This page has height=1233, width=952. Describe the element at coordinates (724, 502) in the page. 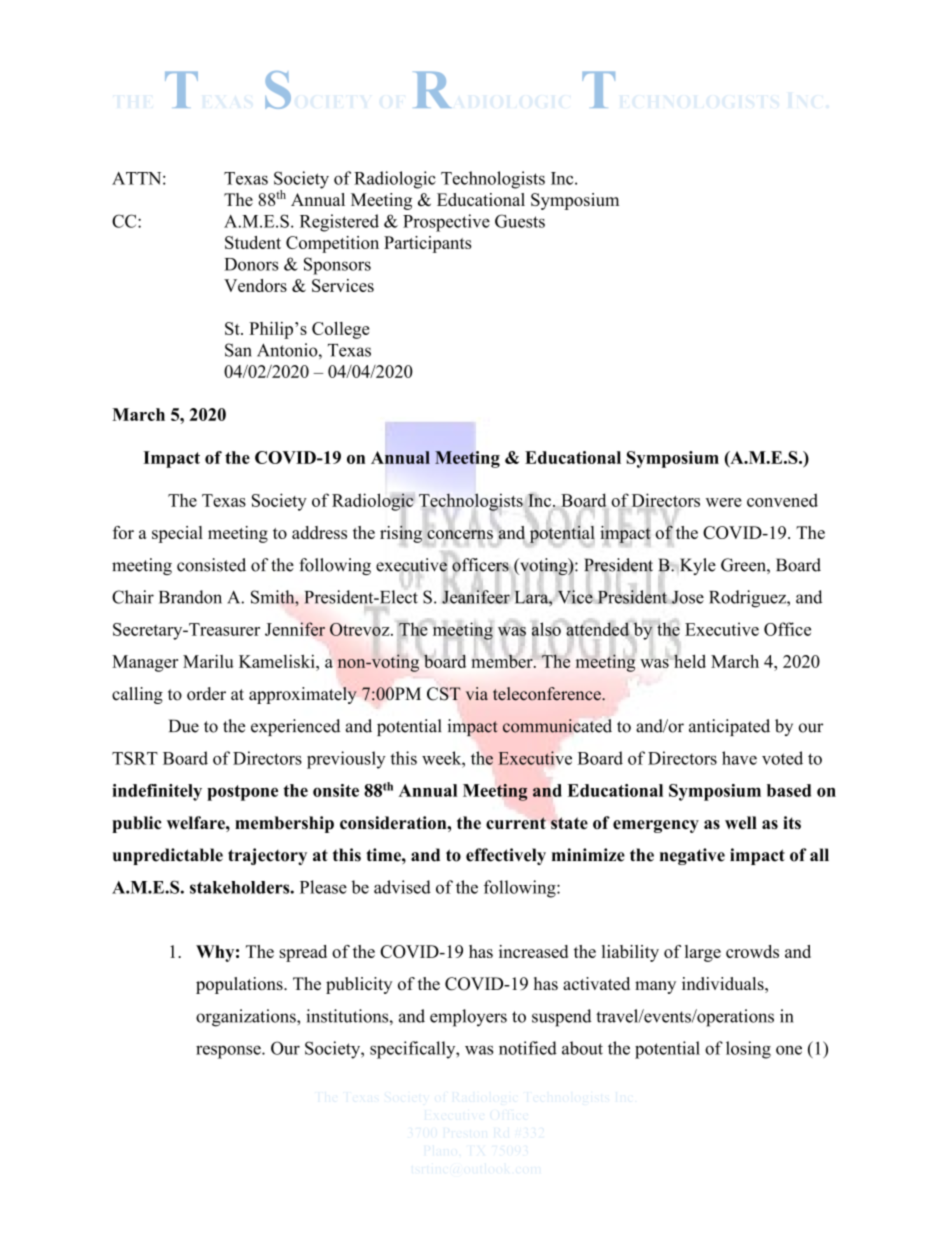

I see `were` at that location.
